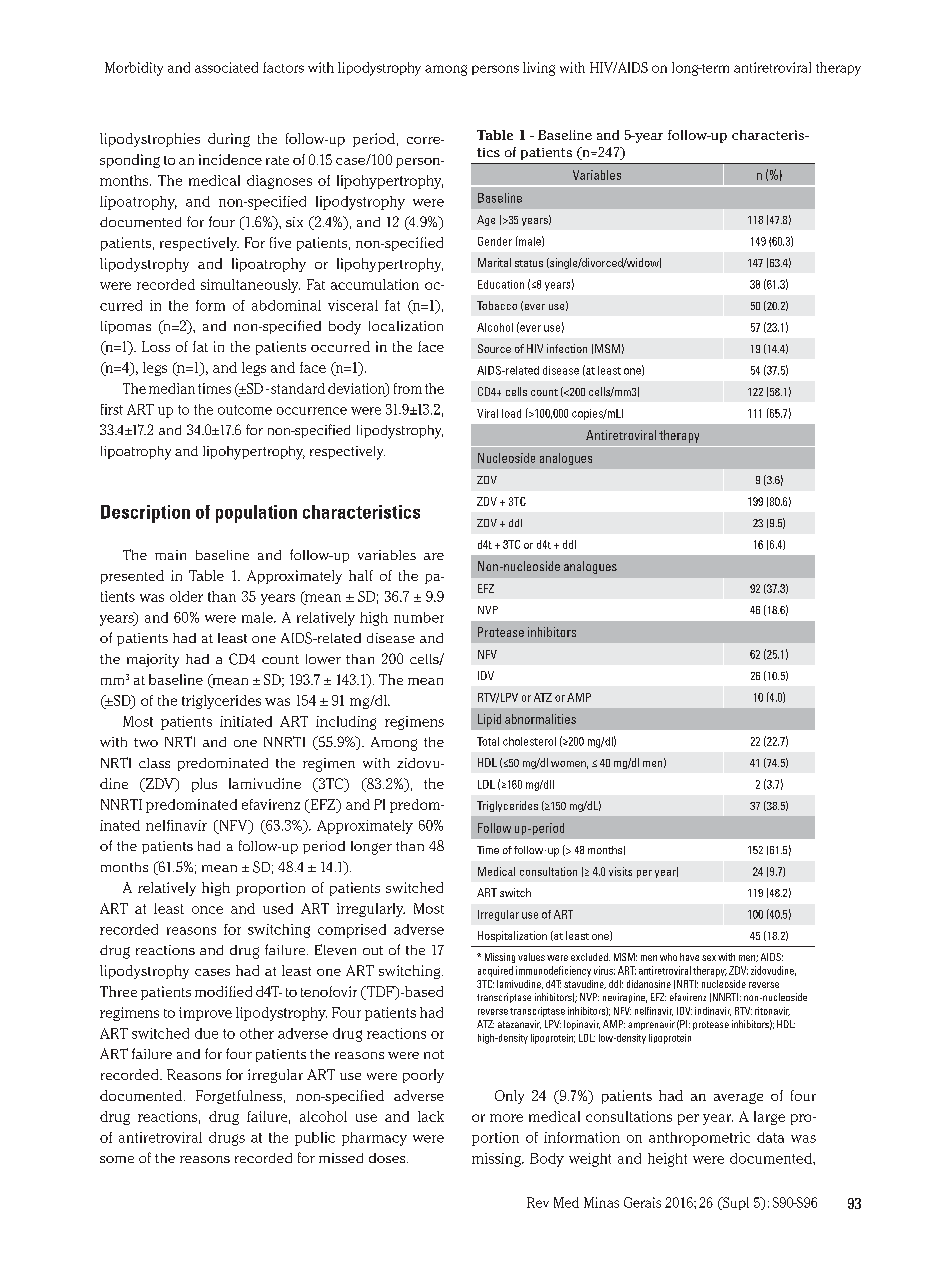 The height and width of the document is (1270, 952). Describe the element at coordinates (419, 617) in the document. I see `number` at that location.
